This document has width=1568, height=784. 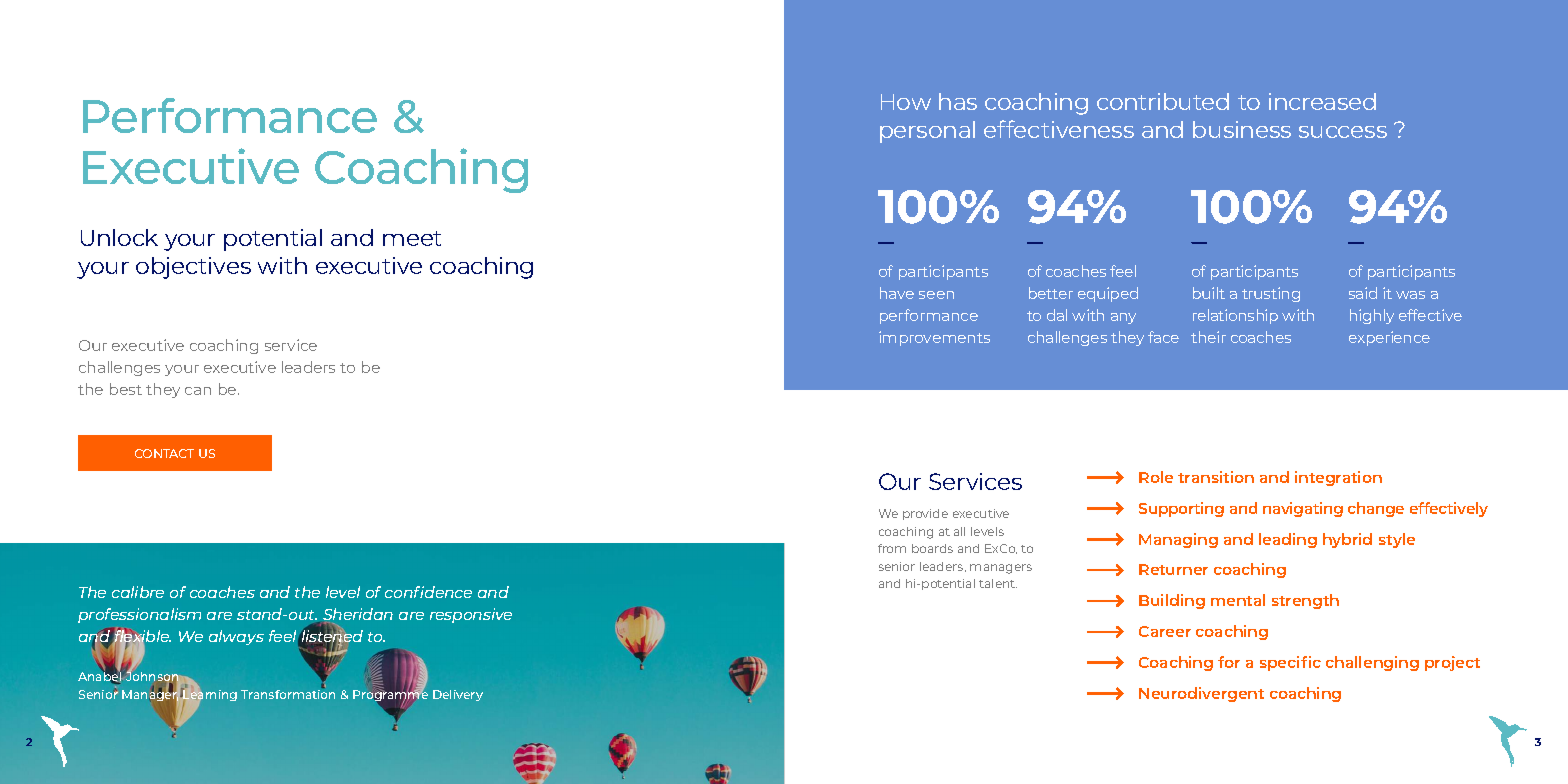 What do you see at coordinates (897, 293) in the document?
I see `have` at bounding box center [897, 293].
